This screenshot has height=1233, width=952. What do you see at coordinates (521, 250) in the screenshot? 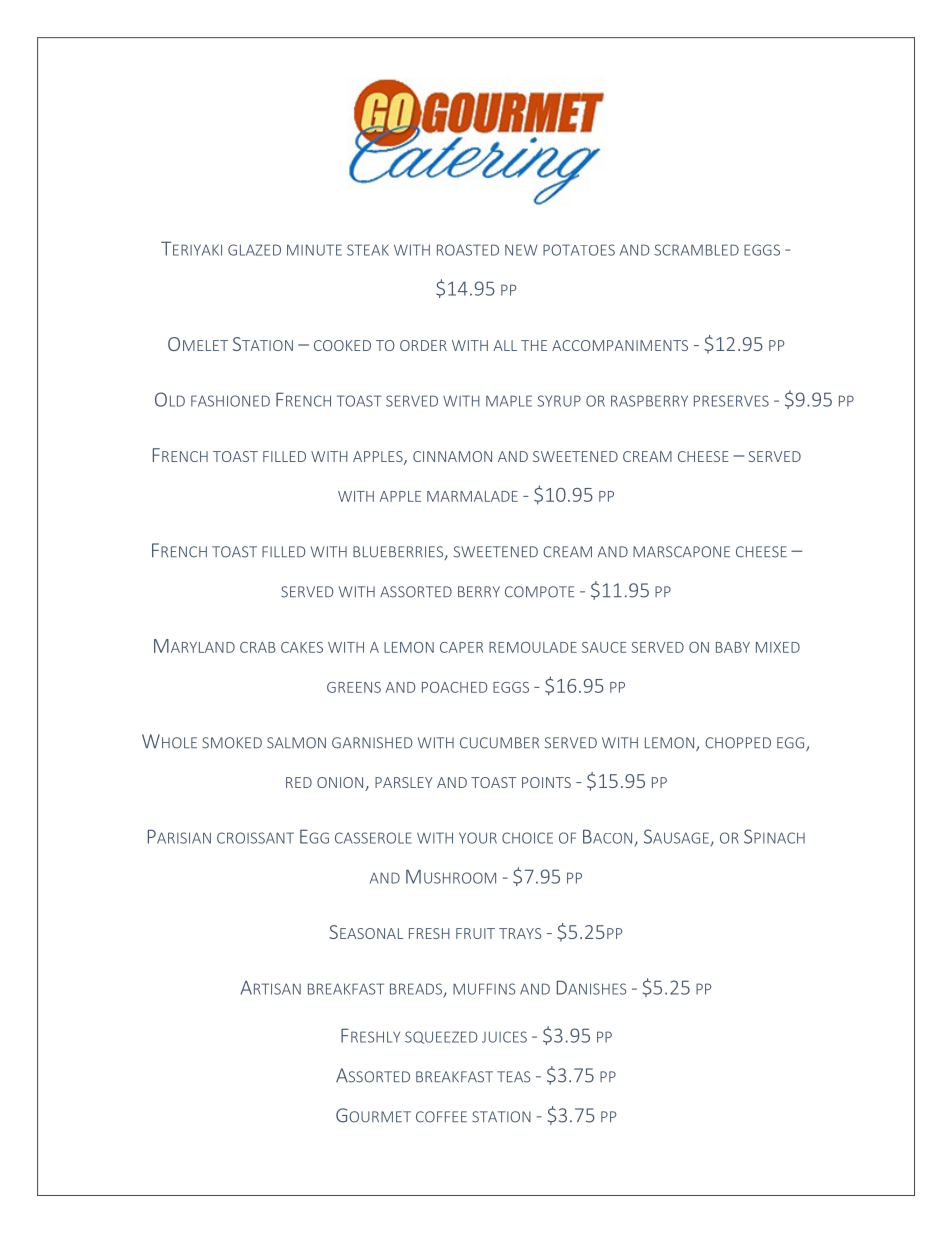
I see `NEW` at bounding box center [521, 250].
